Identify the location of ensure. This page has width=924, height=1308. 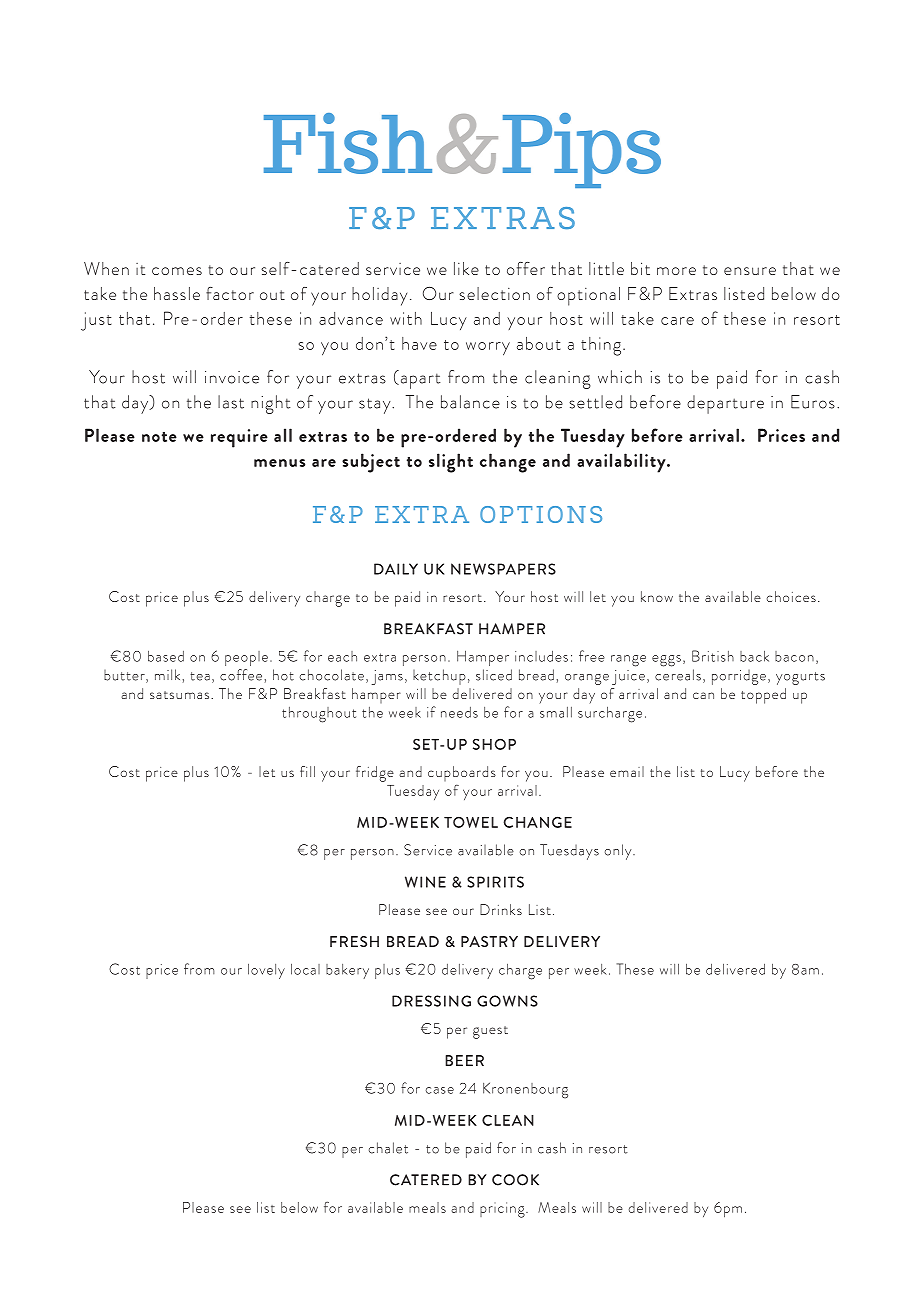
(750, 271).
